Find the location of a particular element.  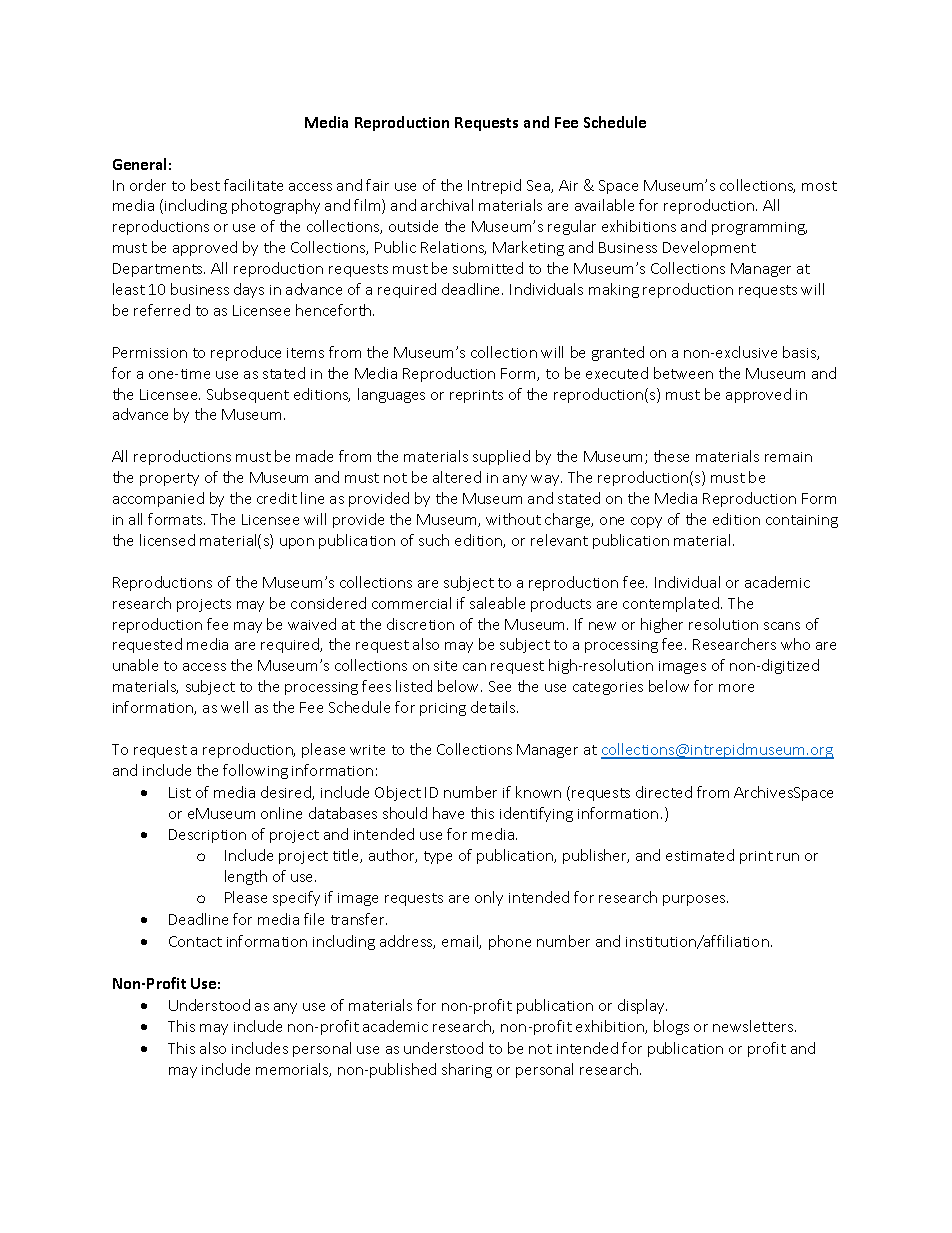

estimated is located at coordinates (700, 855).
